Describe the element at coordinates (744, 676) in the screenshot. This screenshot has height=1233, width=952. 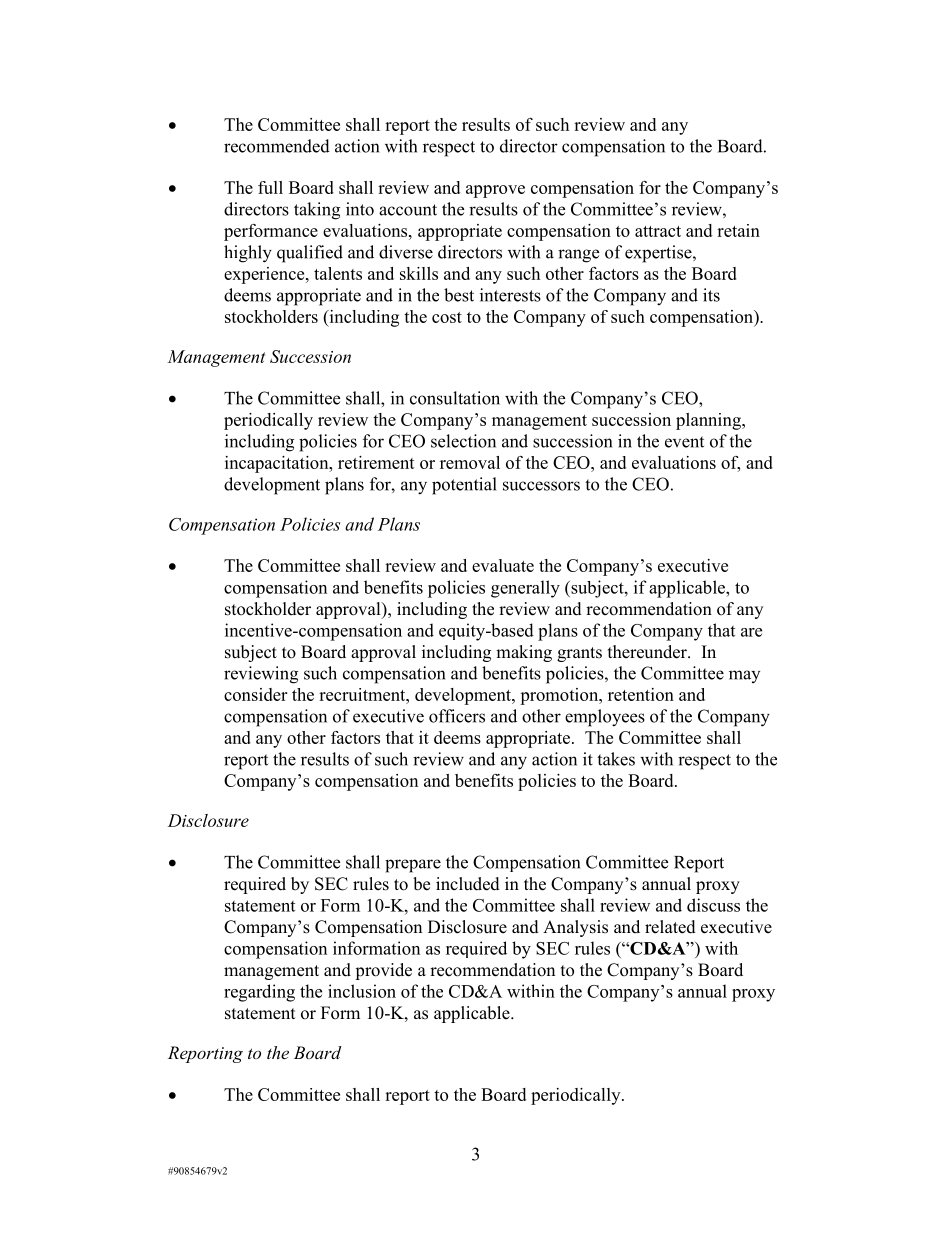
I see `may` at that location.
